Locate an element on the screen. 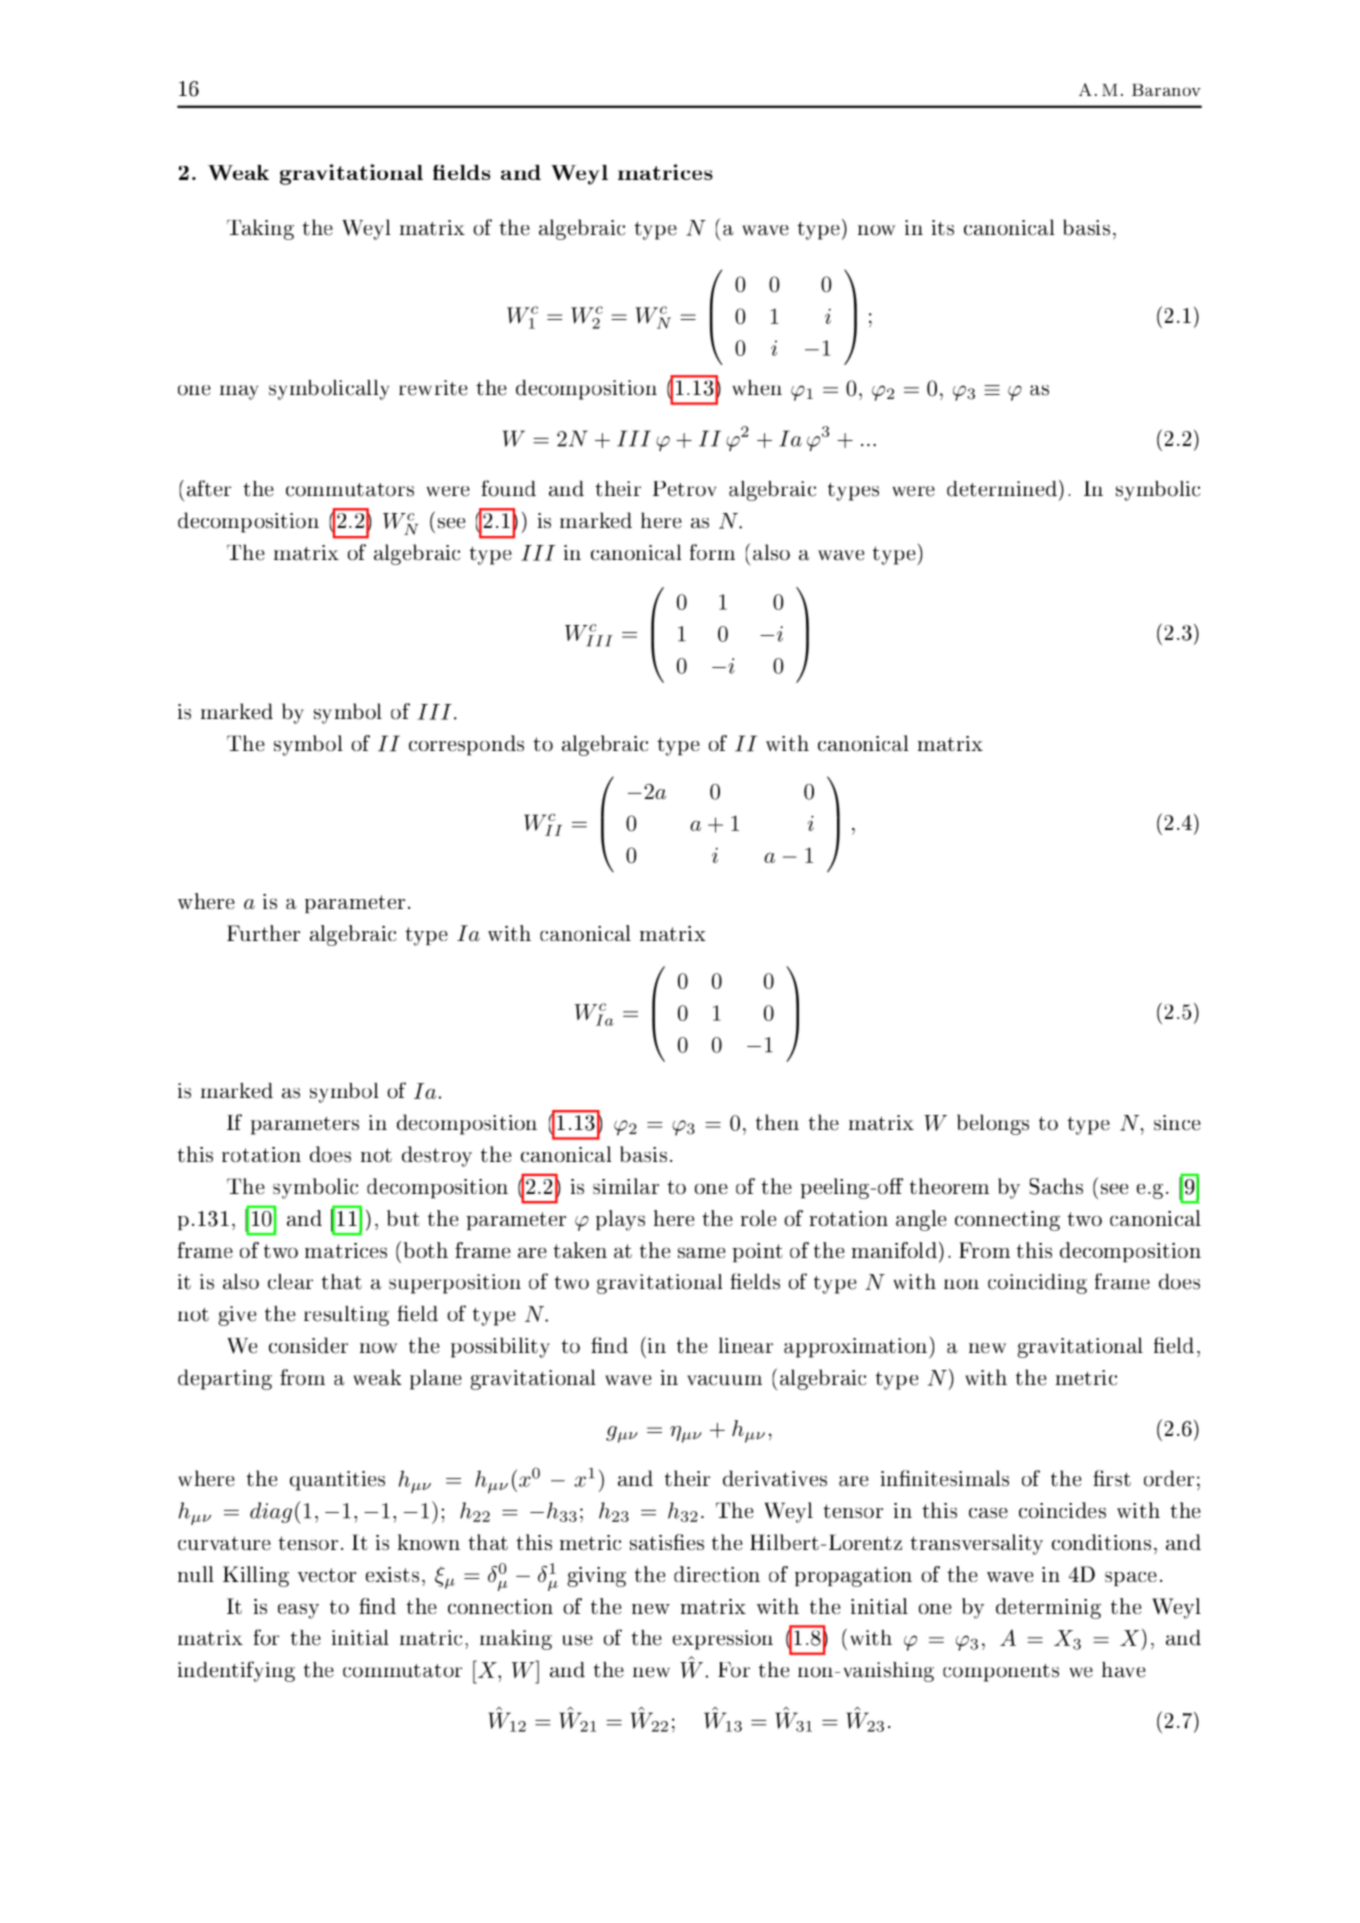 The height and width of the screenshot is (1923, 1360). when is located at coordinates (757, 388).
